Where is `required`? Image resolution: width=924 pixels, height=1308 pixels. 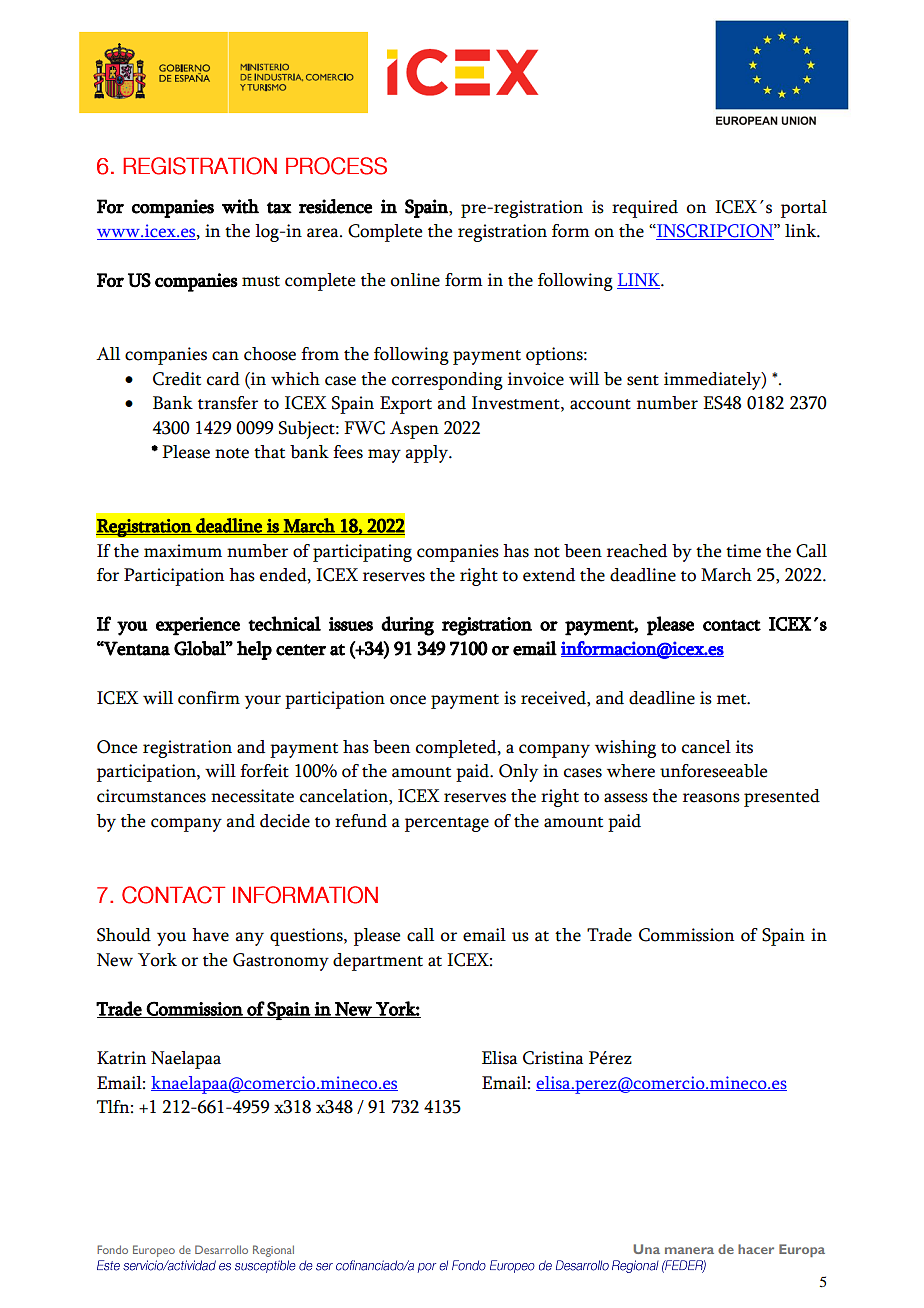 required is located at coordinates (645, 209).
